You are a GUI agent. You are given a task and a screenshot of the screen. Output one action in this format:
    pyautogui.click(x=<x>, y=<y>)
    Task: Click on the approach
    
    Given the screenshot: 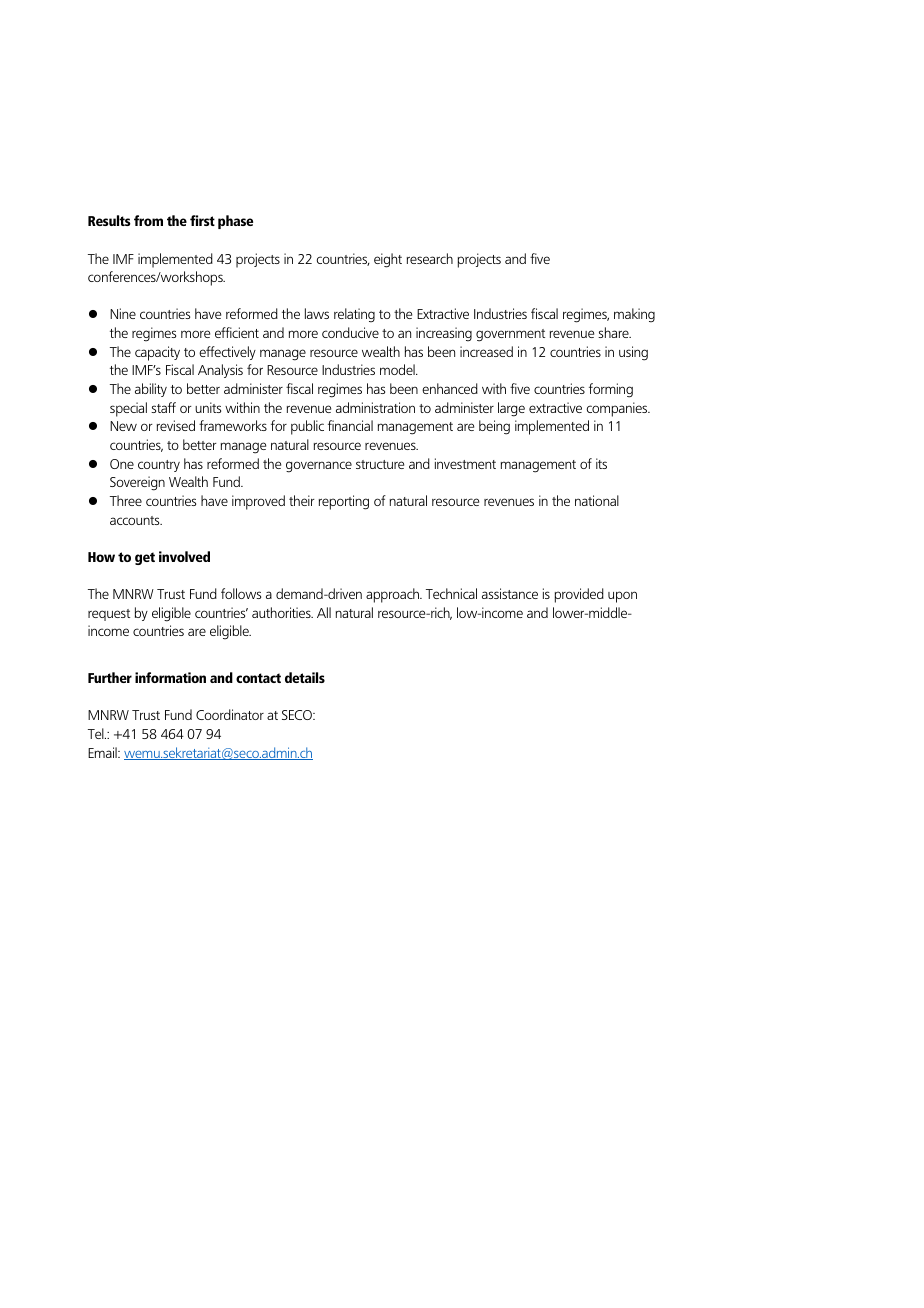 What is the action you would take?
    pyautogui.click(x=393, y=595)
